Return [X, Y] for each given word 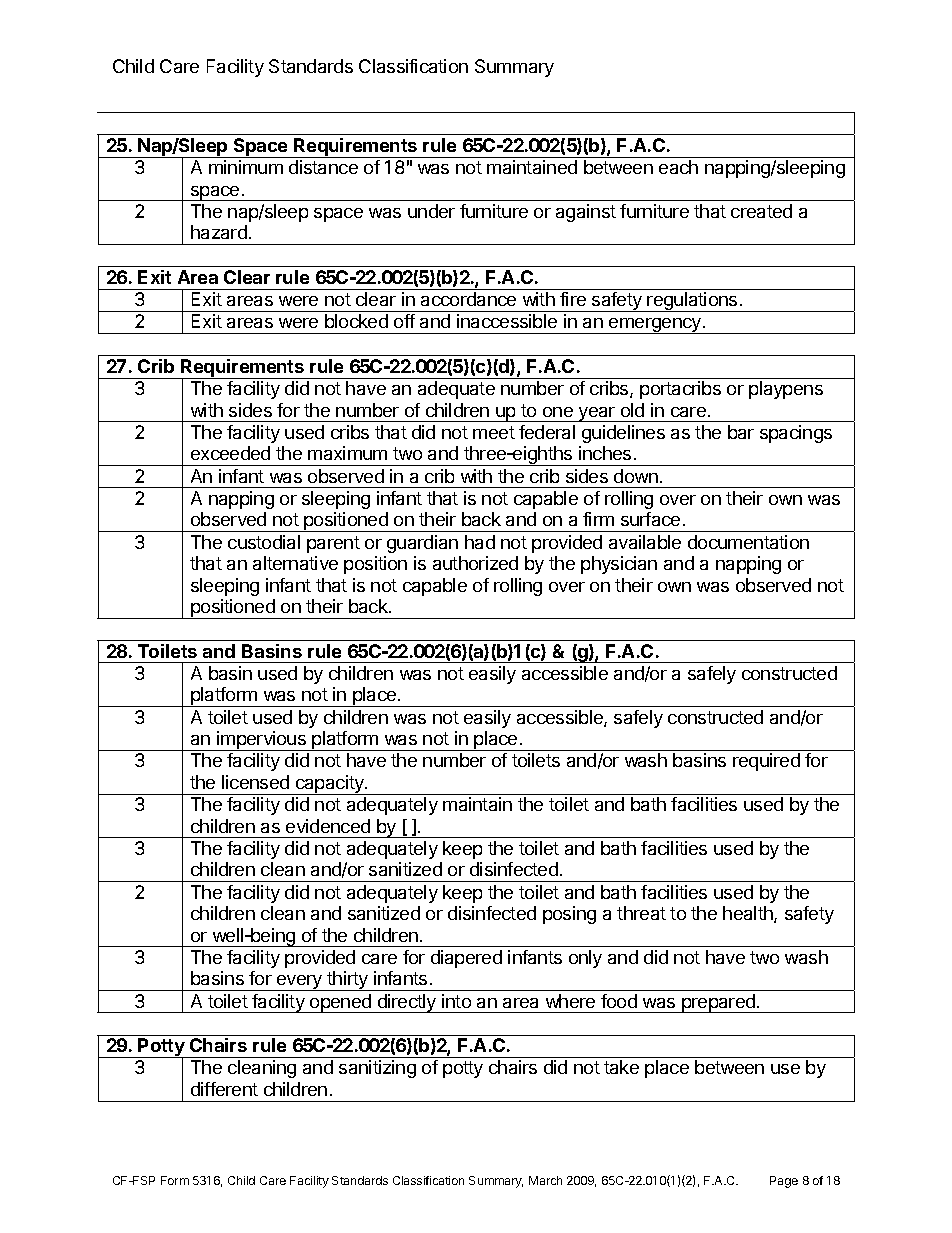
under [431, 211]
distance [323, 167]
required [766, 762]
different [224, 1089]
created [761, 211]
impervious [261, 741]
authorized [475, 563]
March [545, 1180]
